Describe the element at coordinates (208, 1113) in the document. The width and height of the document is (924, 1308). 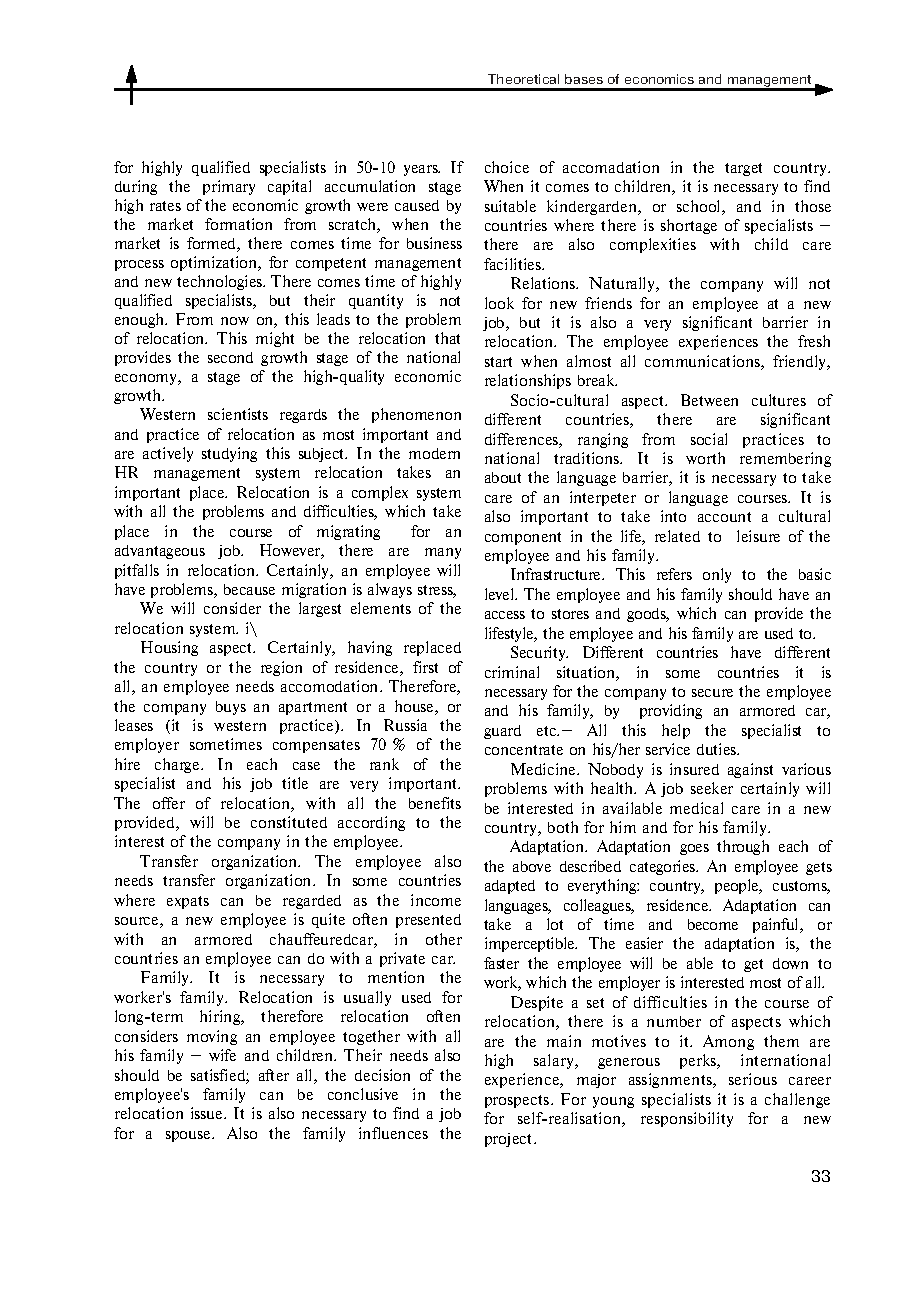
I see `issue` at that location.
